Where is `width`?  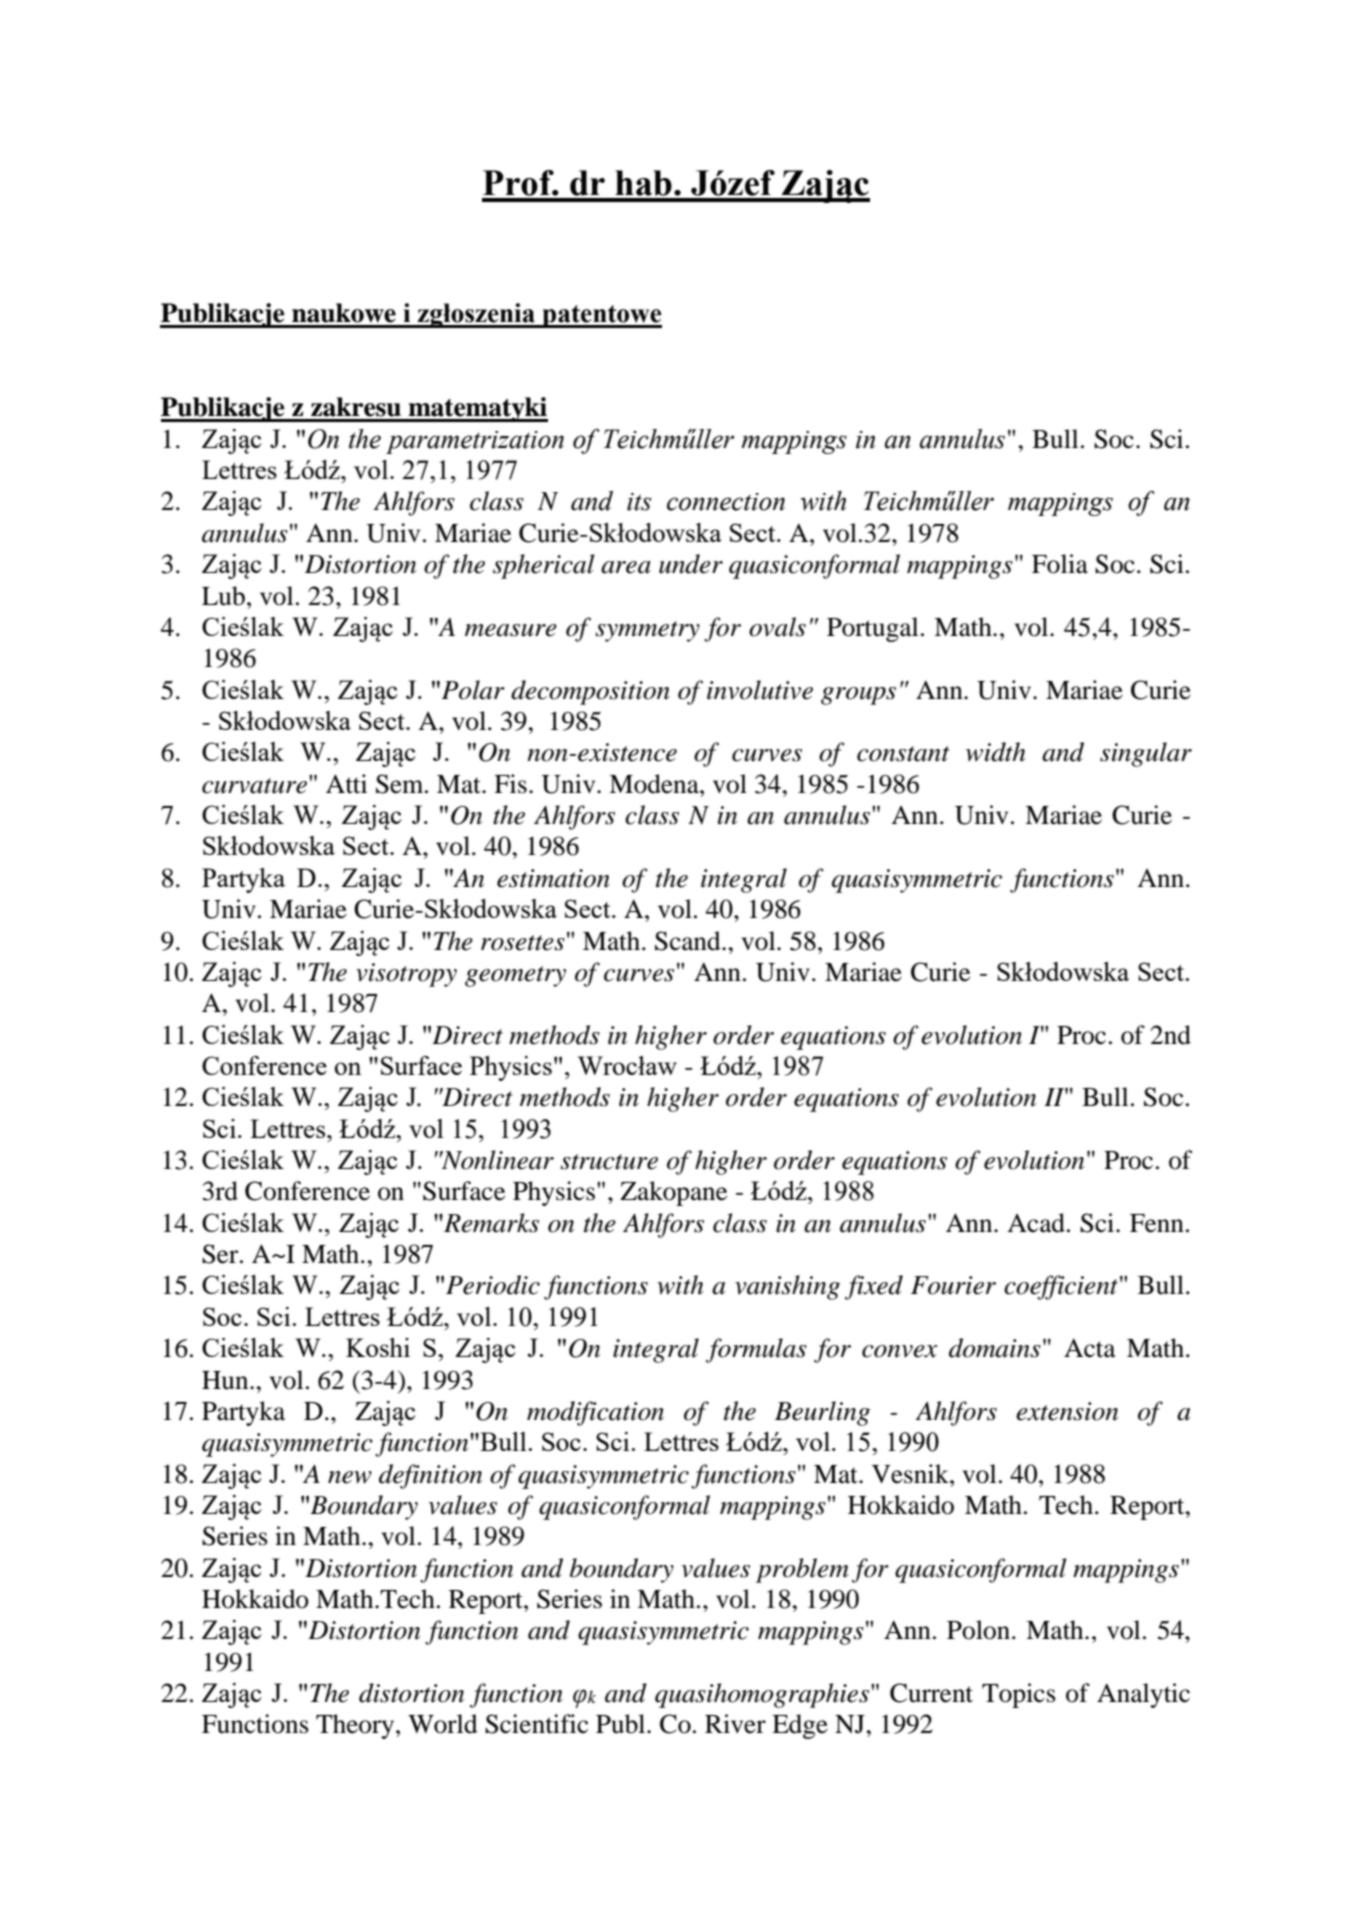 width is located at coordinates (996, 752).
